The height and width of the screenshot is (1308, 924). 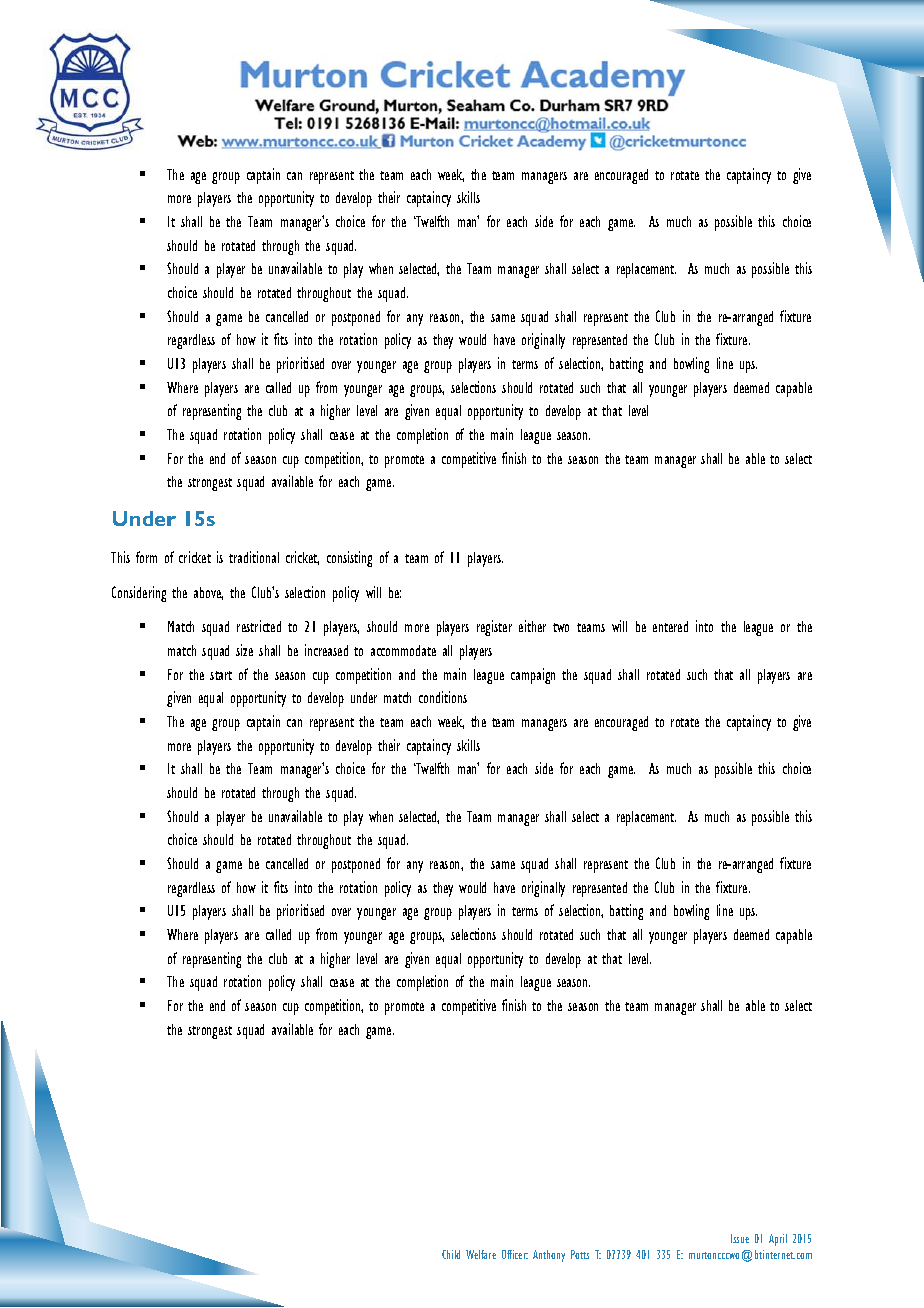 I want to click on Anthony, so click(x=549, y=1256).
